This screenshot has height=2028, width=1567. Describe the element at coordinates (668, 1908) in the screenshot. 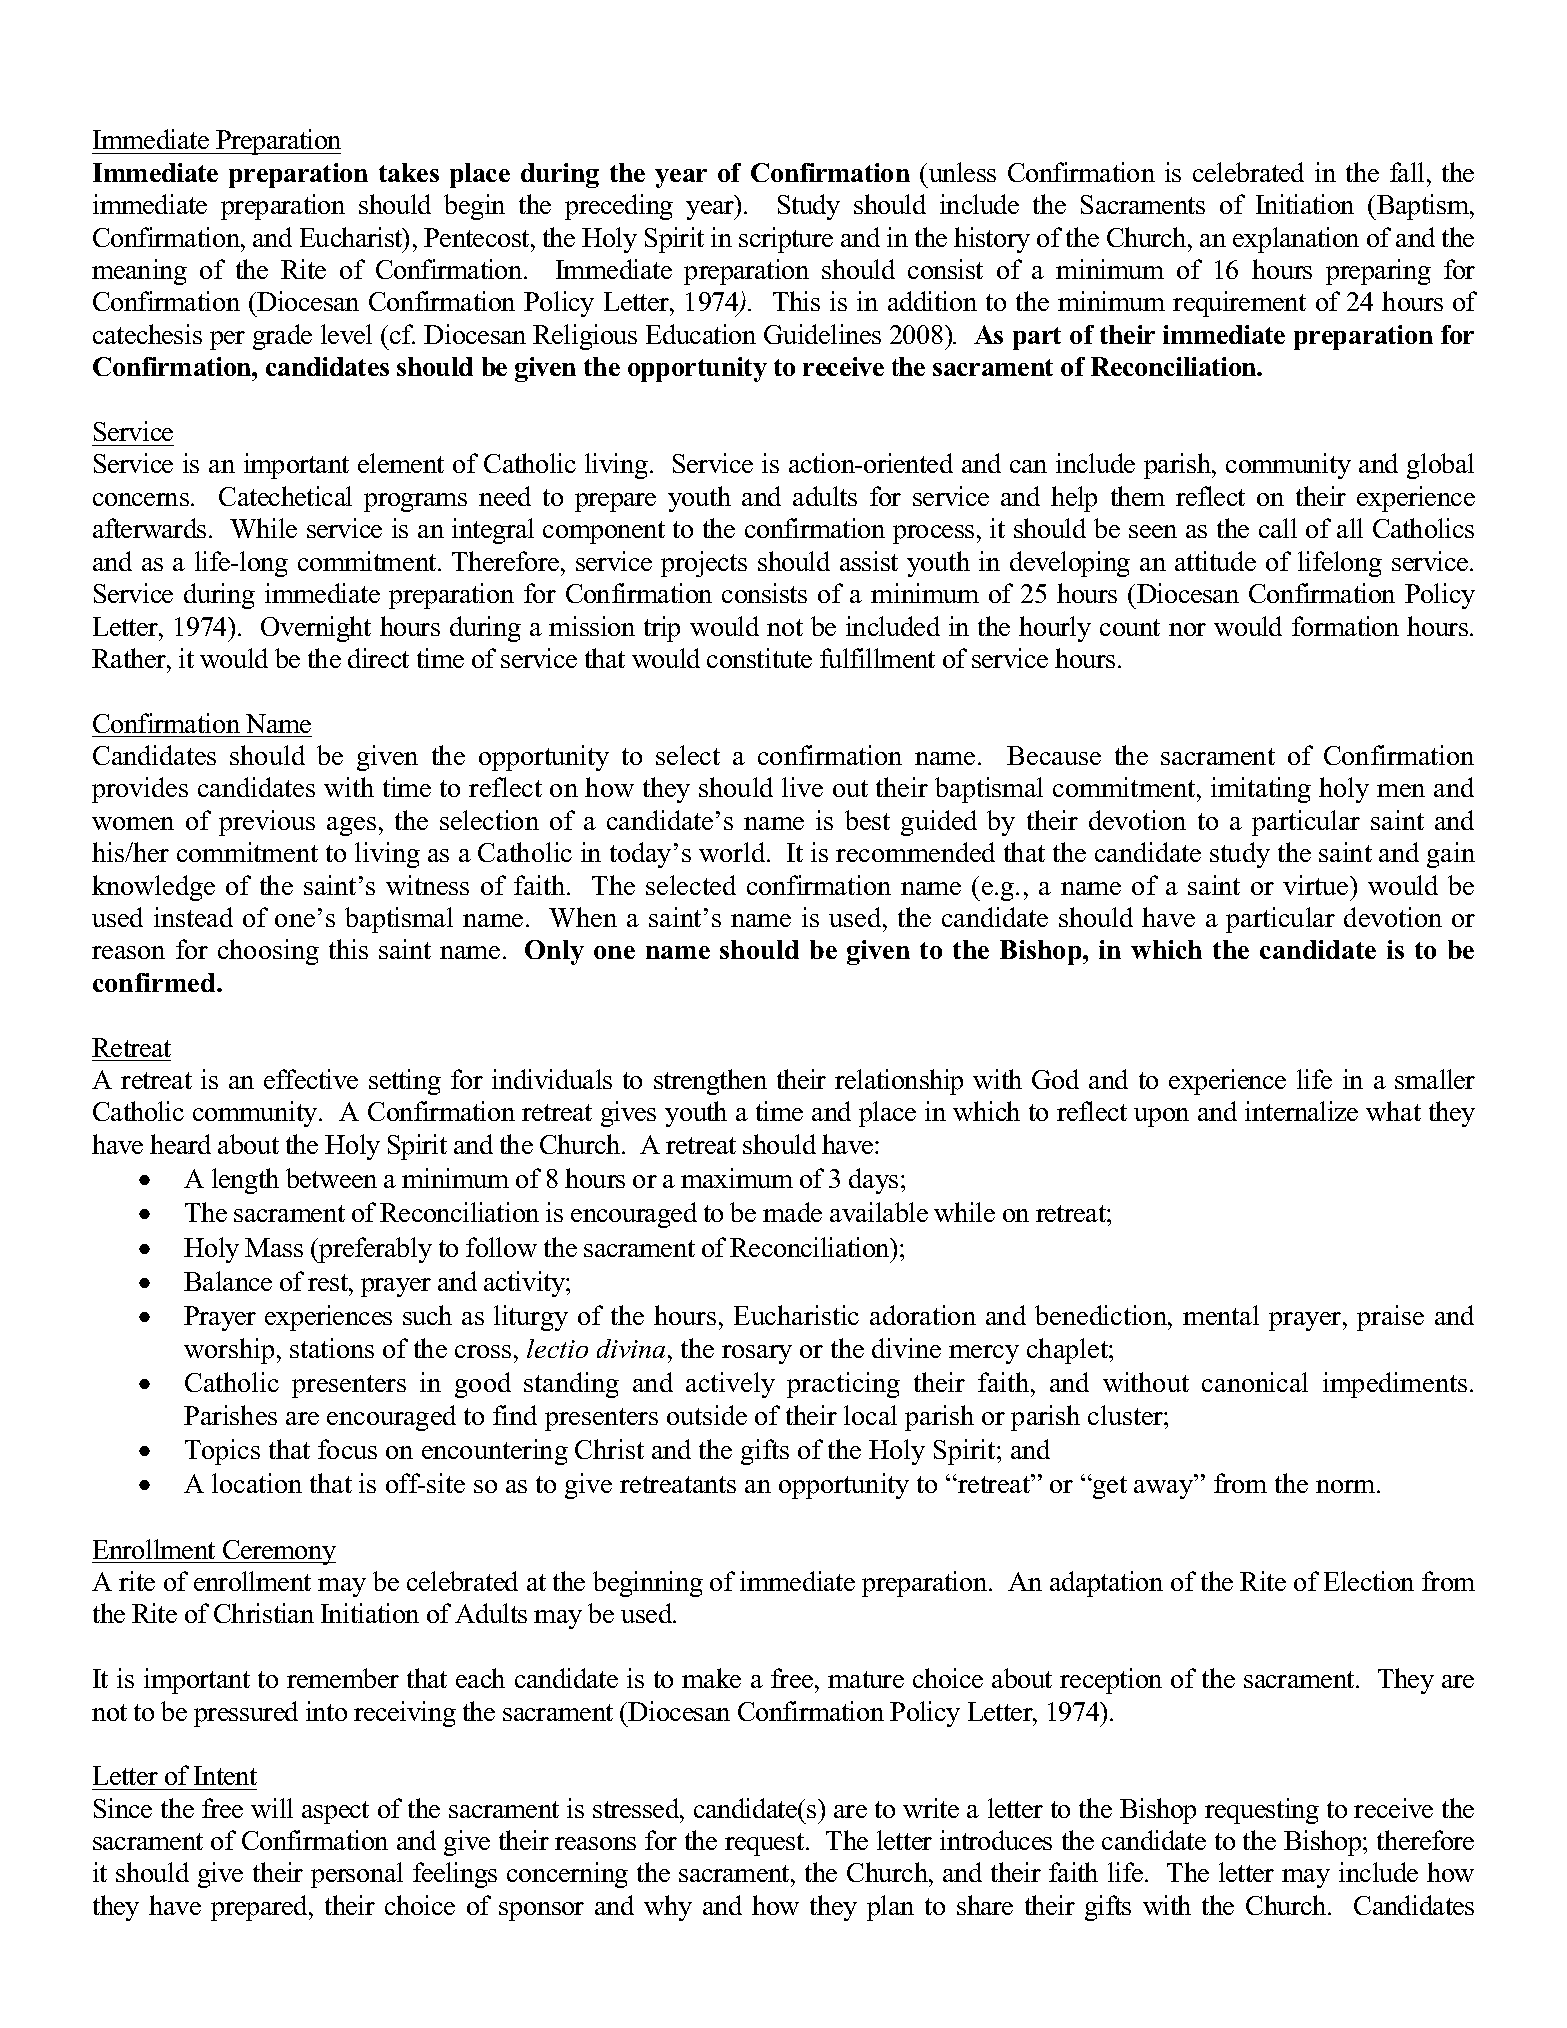

I see `why` at that location.
